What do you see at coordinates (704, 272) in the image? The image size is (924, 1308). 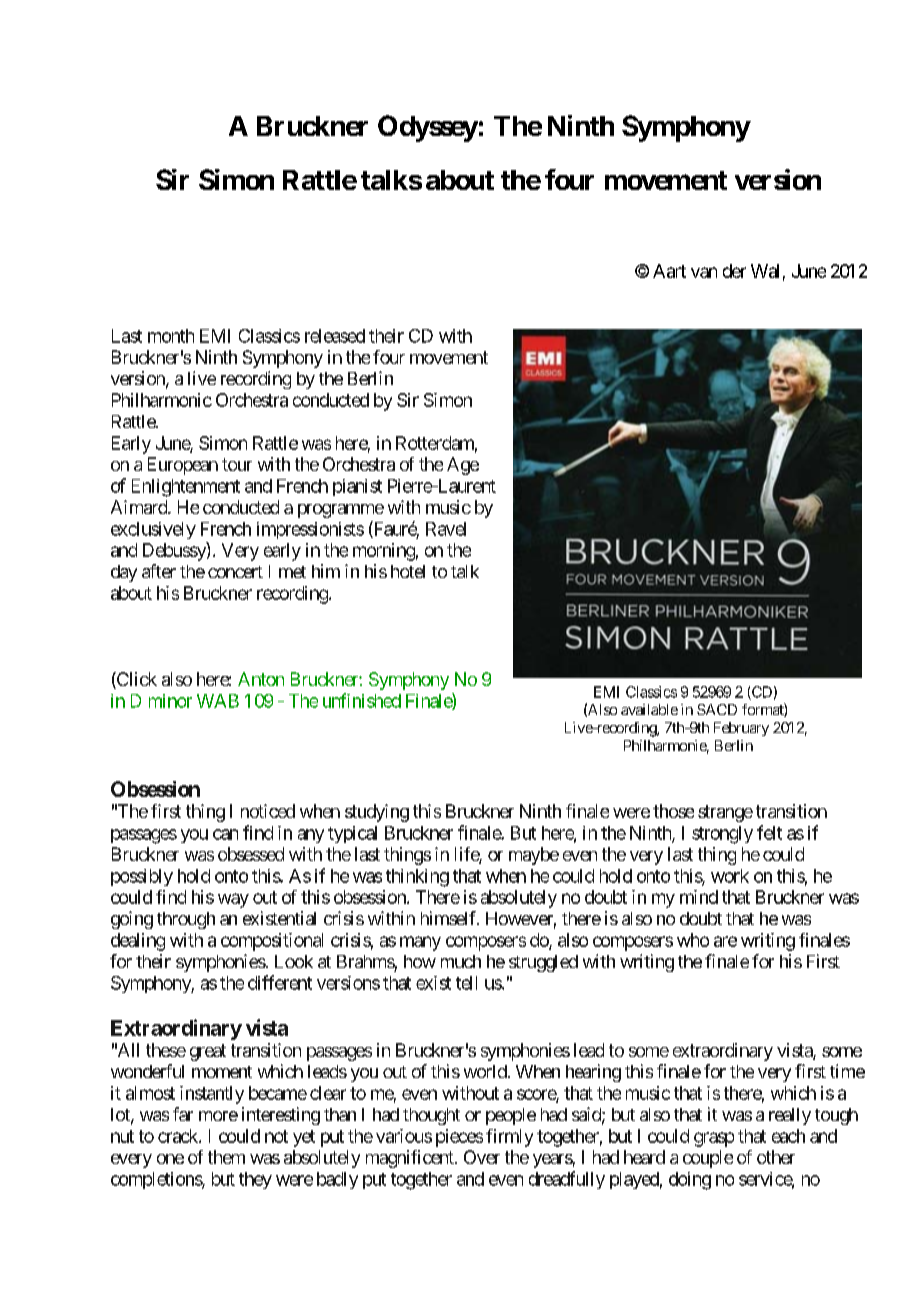 I see `van` at bounding box center [704, 272].
